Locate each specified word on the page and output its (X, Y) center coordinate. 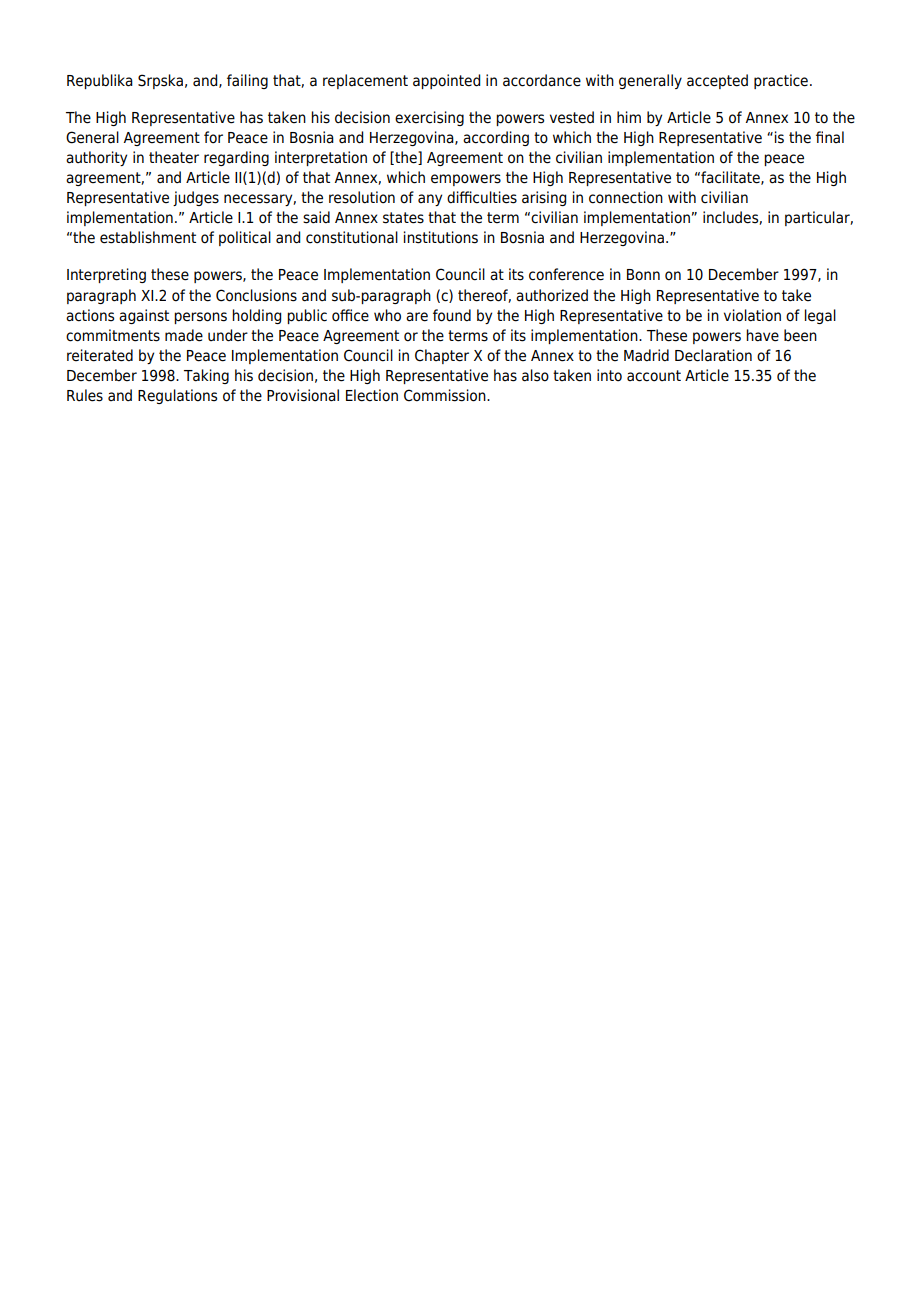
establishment (148, 237)
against (144, 316)
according (496, 138)
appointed (446, 81)
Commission (446, 395)
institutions (441, 237)
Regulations (177, 396)
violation (752, 315)
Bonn (643, 275)
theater (174, 157)
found (452, 315)
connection (626, 197)
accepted (717, 81)
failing (247, 81)
